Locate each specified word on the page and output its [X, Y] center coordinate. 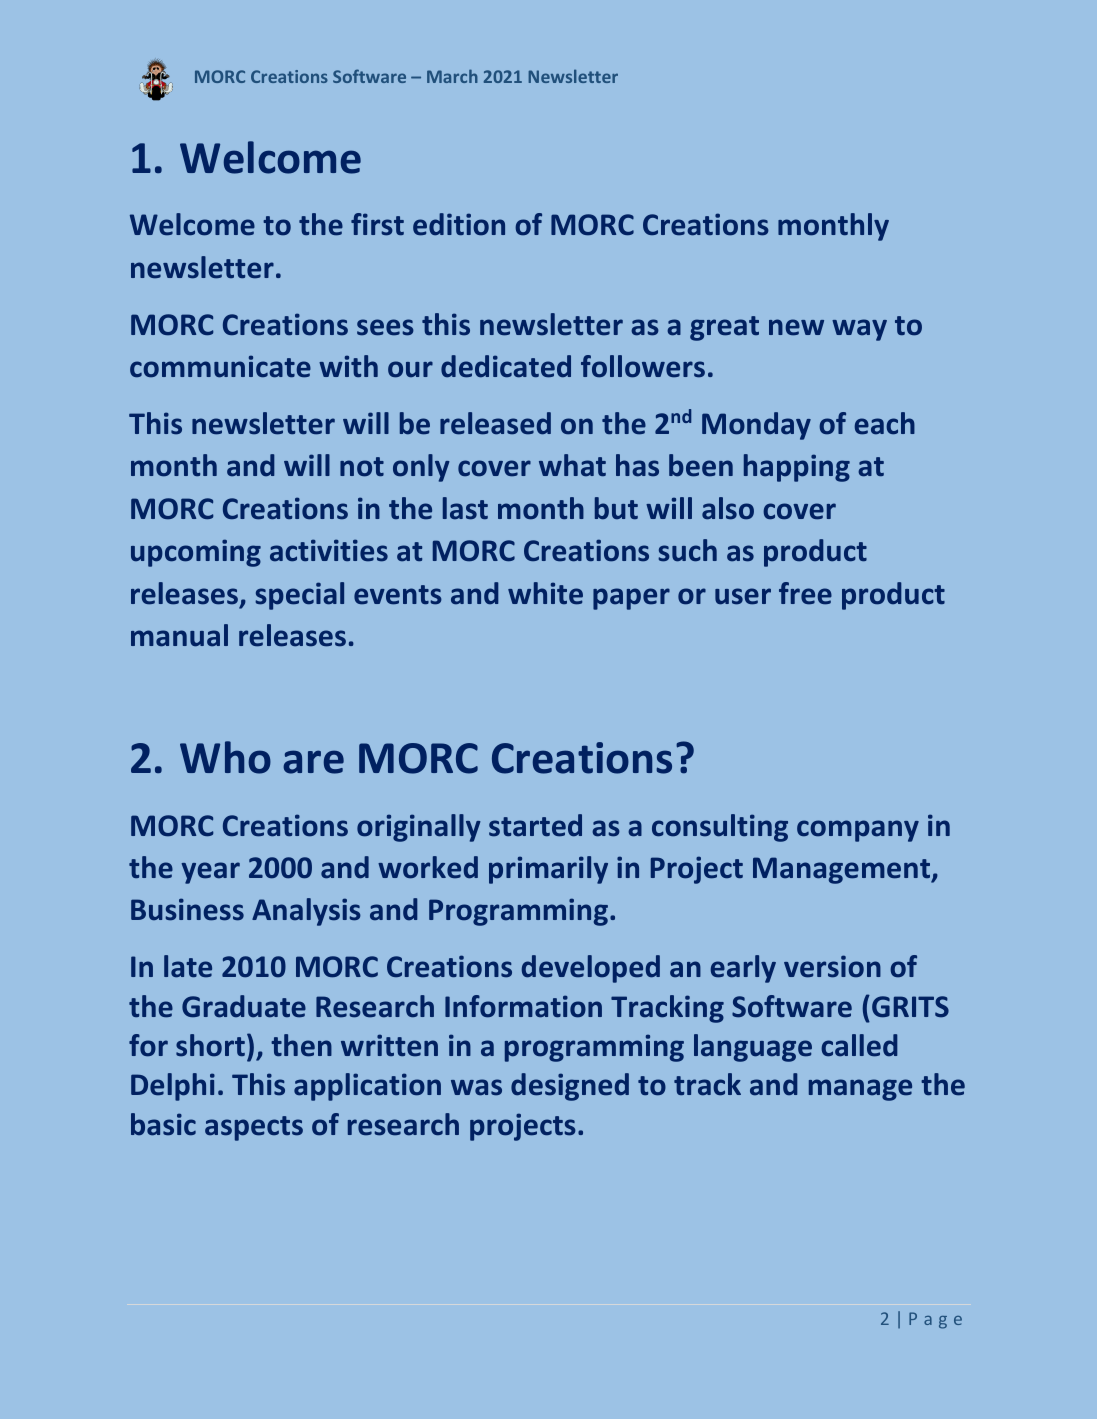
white [545, 593]
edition [459, 224]
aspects [254, 1128]
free [805, 593]
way [859, 330]
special [299, 596]
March [452, 76]
